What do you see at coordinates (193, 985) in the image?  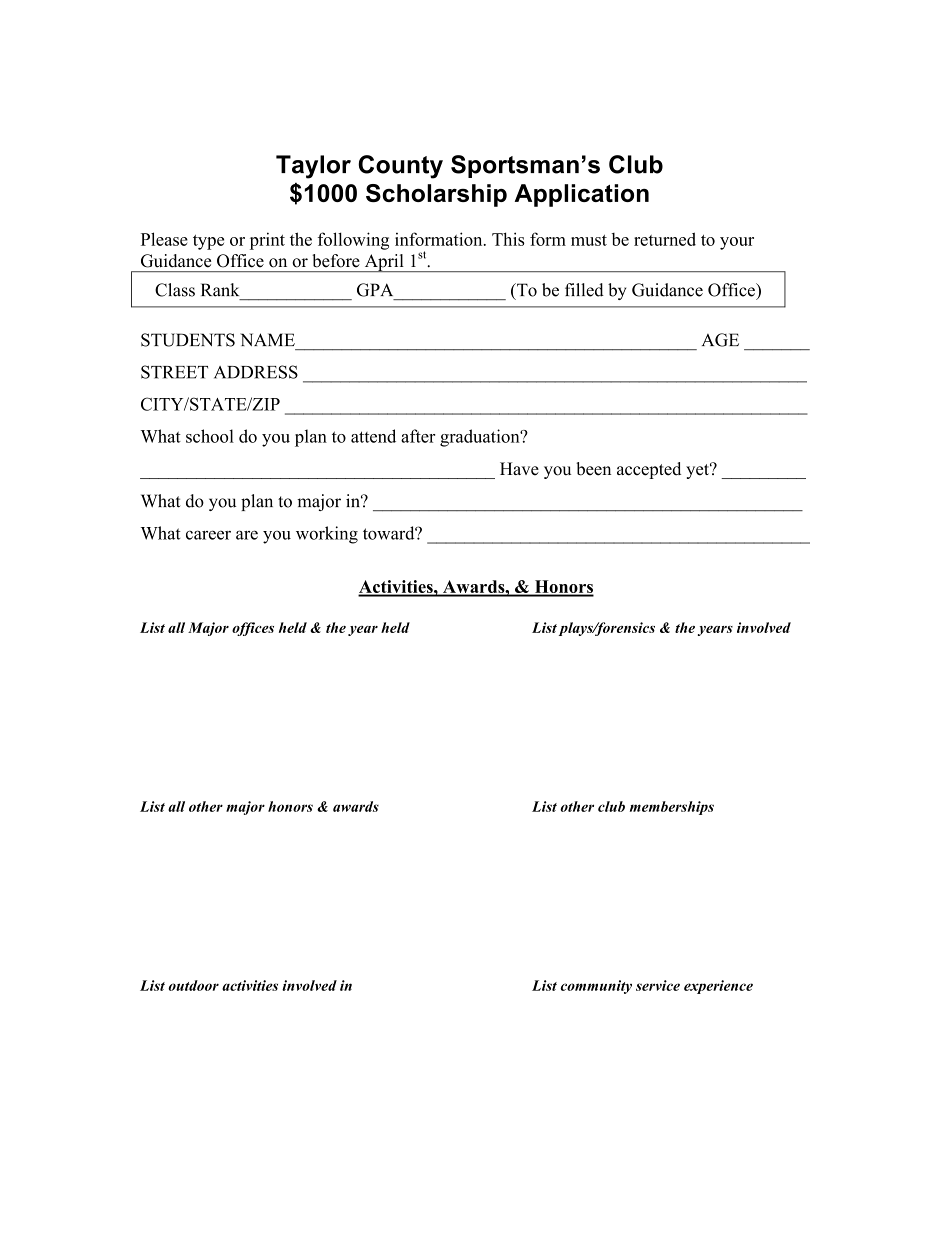 I see `outdoor` at bounding box center [193, 985].
